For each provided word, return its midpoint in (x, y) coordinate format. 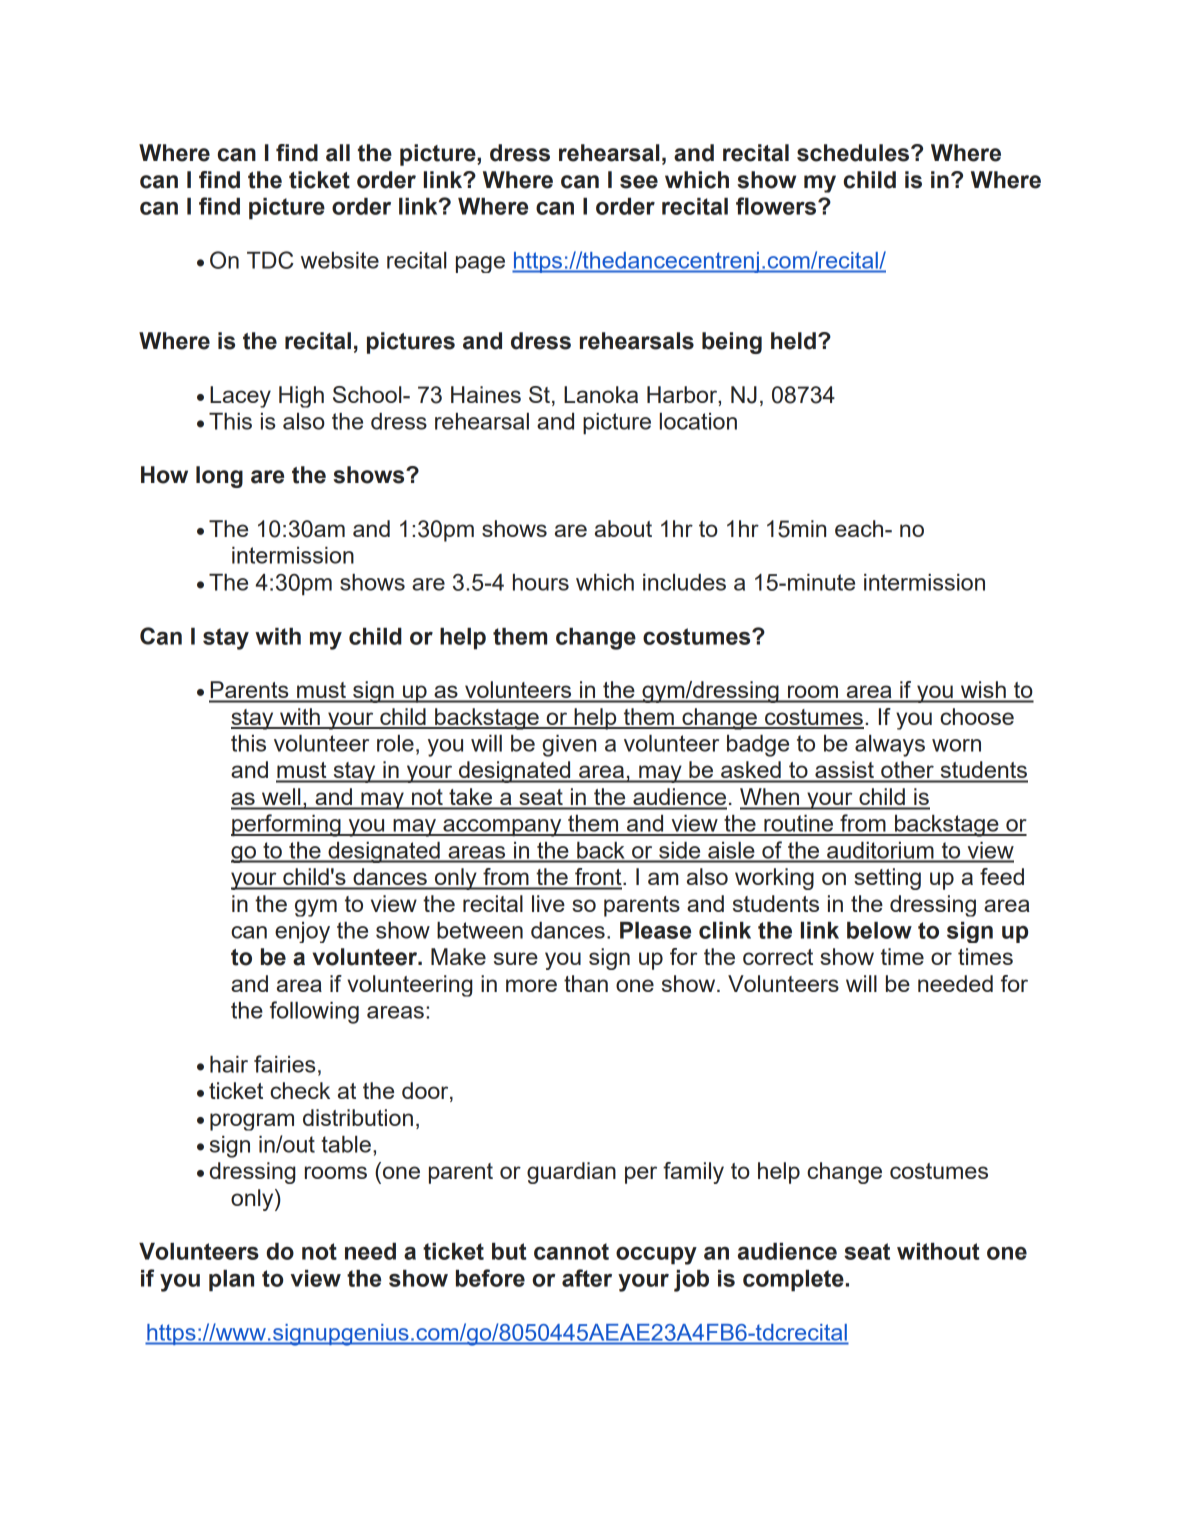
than (586, 983)
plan (231, 1281)
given (569, 746)
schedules (854, 153)
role (395, 743)
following (314, 1012)
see (639, 182)
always (890, 746)
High (301, 397)
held (793, 341)
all (338, 153)
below (879, 930)
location (698, 421)
